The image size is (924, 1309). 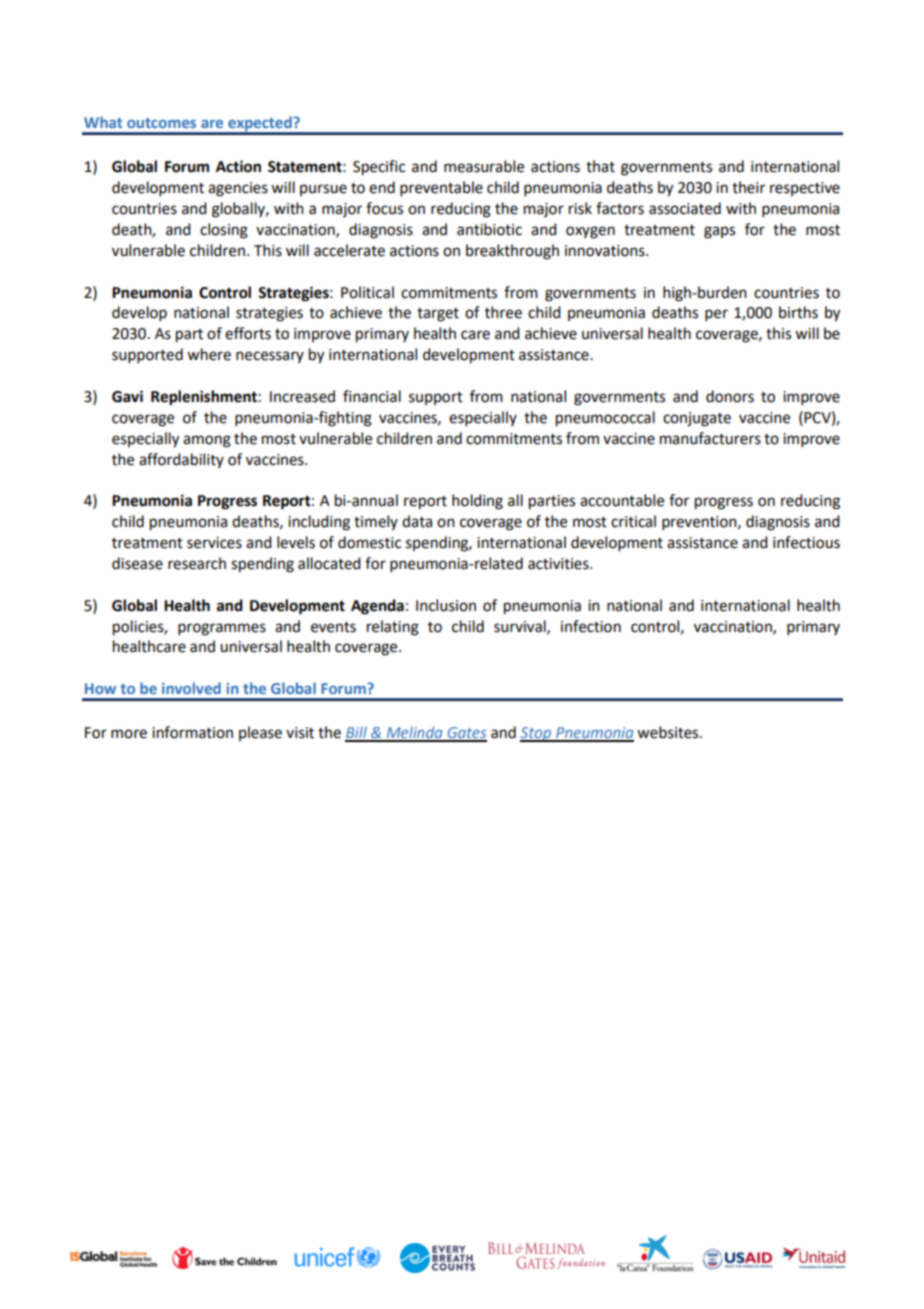 What do you see at coordinates (207, 441) in the screenshot?
I see `among` at bounding box center [207, 441].
